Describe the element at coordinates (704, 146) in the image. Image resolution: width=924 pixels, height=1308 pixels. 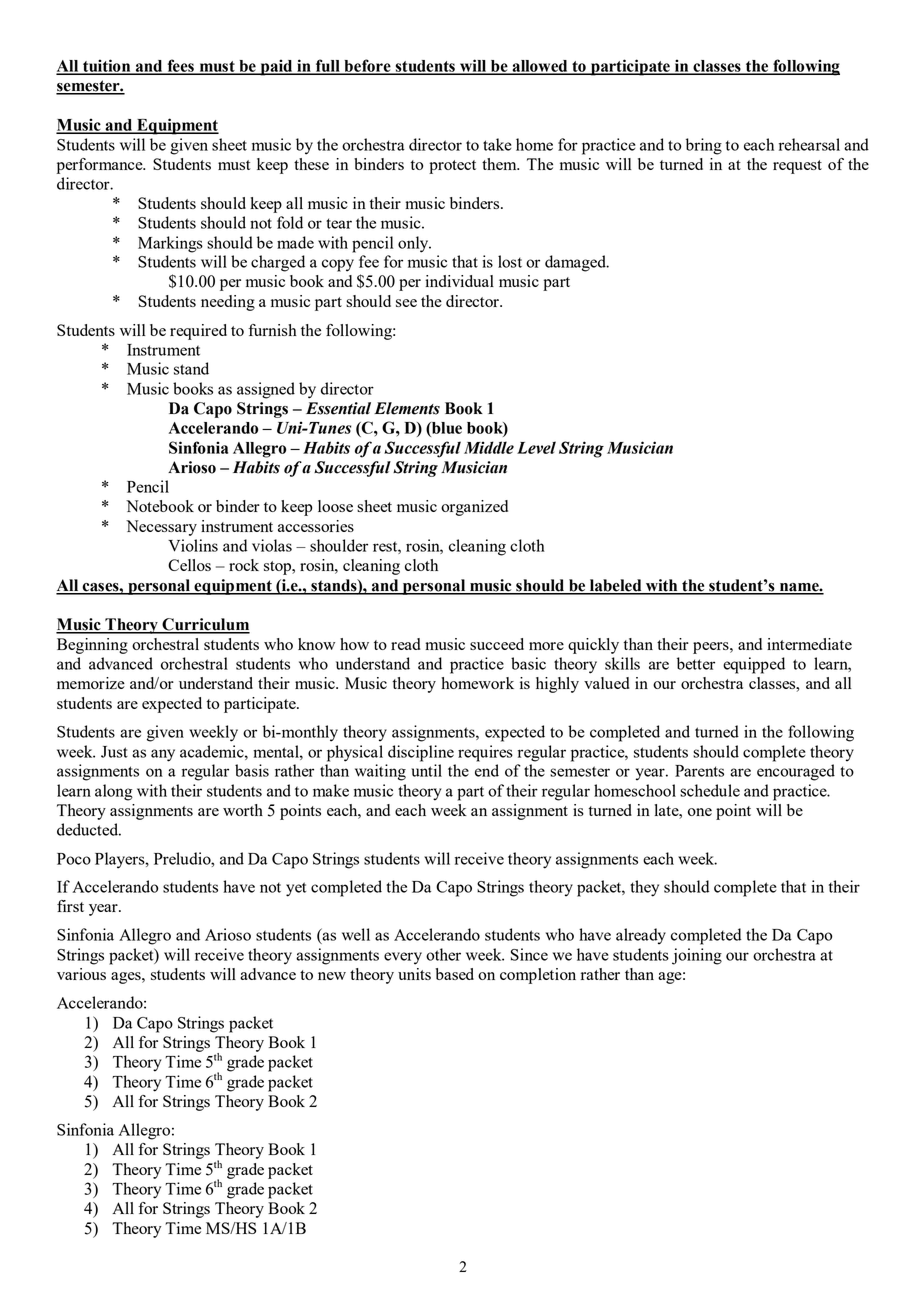
I see `bring` at that location.
